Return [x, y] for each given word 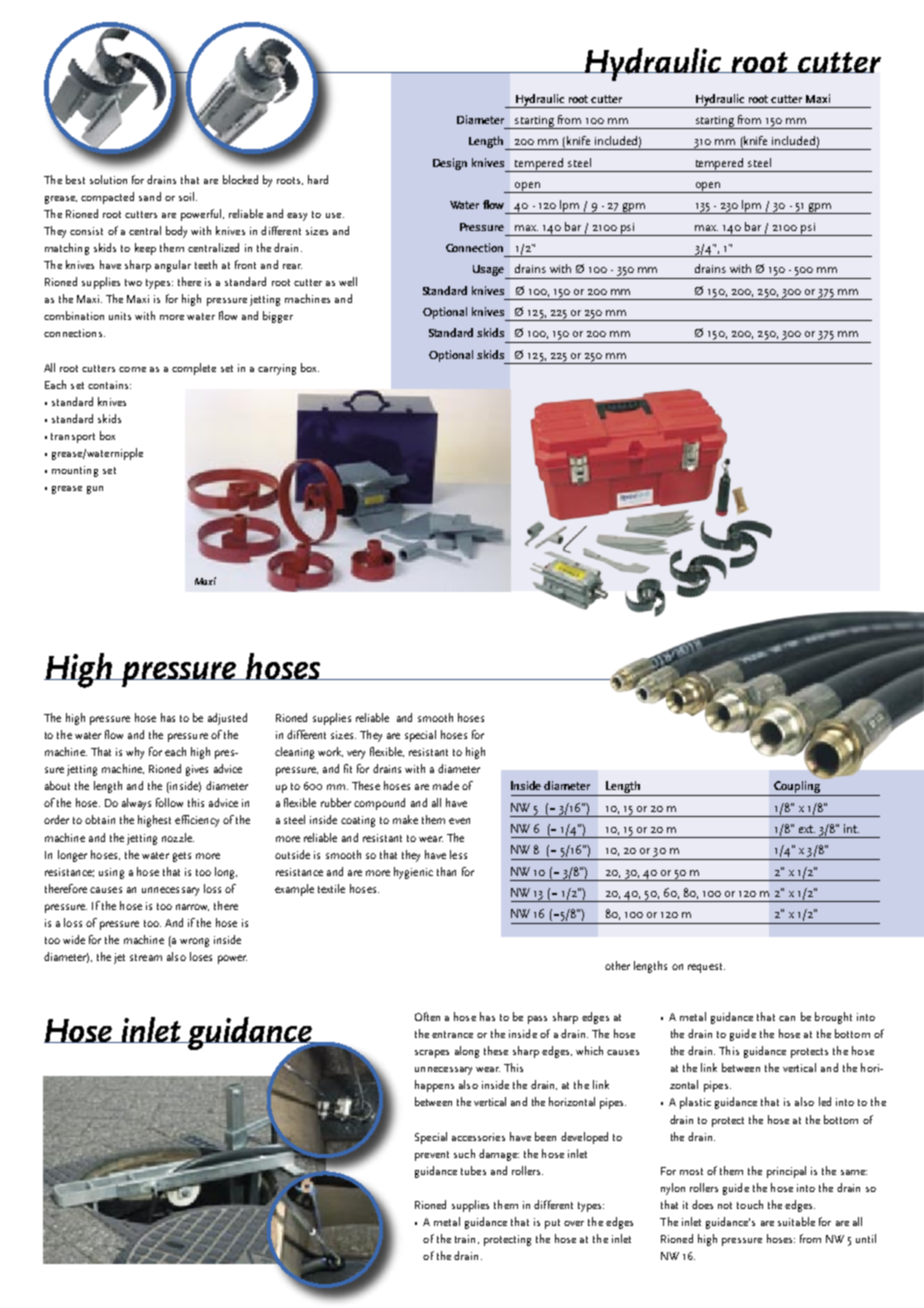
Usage [489, 272]
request [706, 968]
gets [182, 857]
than [446, 871]
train [465, 1239]
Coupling [797, 787]
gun [95, 490]
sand [150, 196]
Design [450, 164]
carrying [277, 369]
